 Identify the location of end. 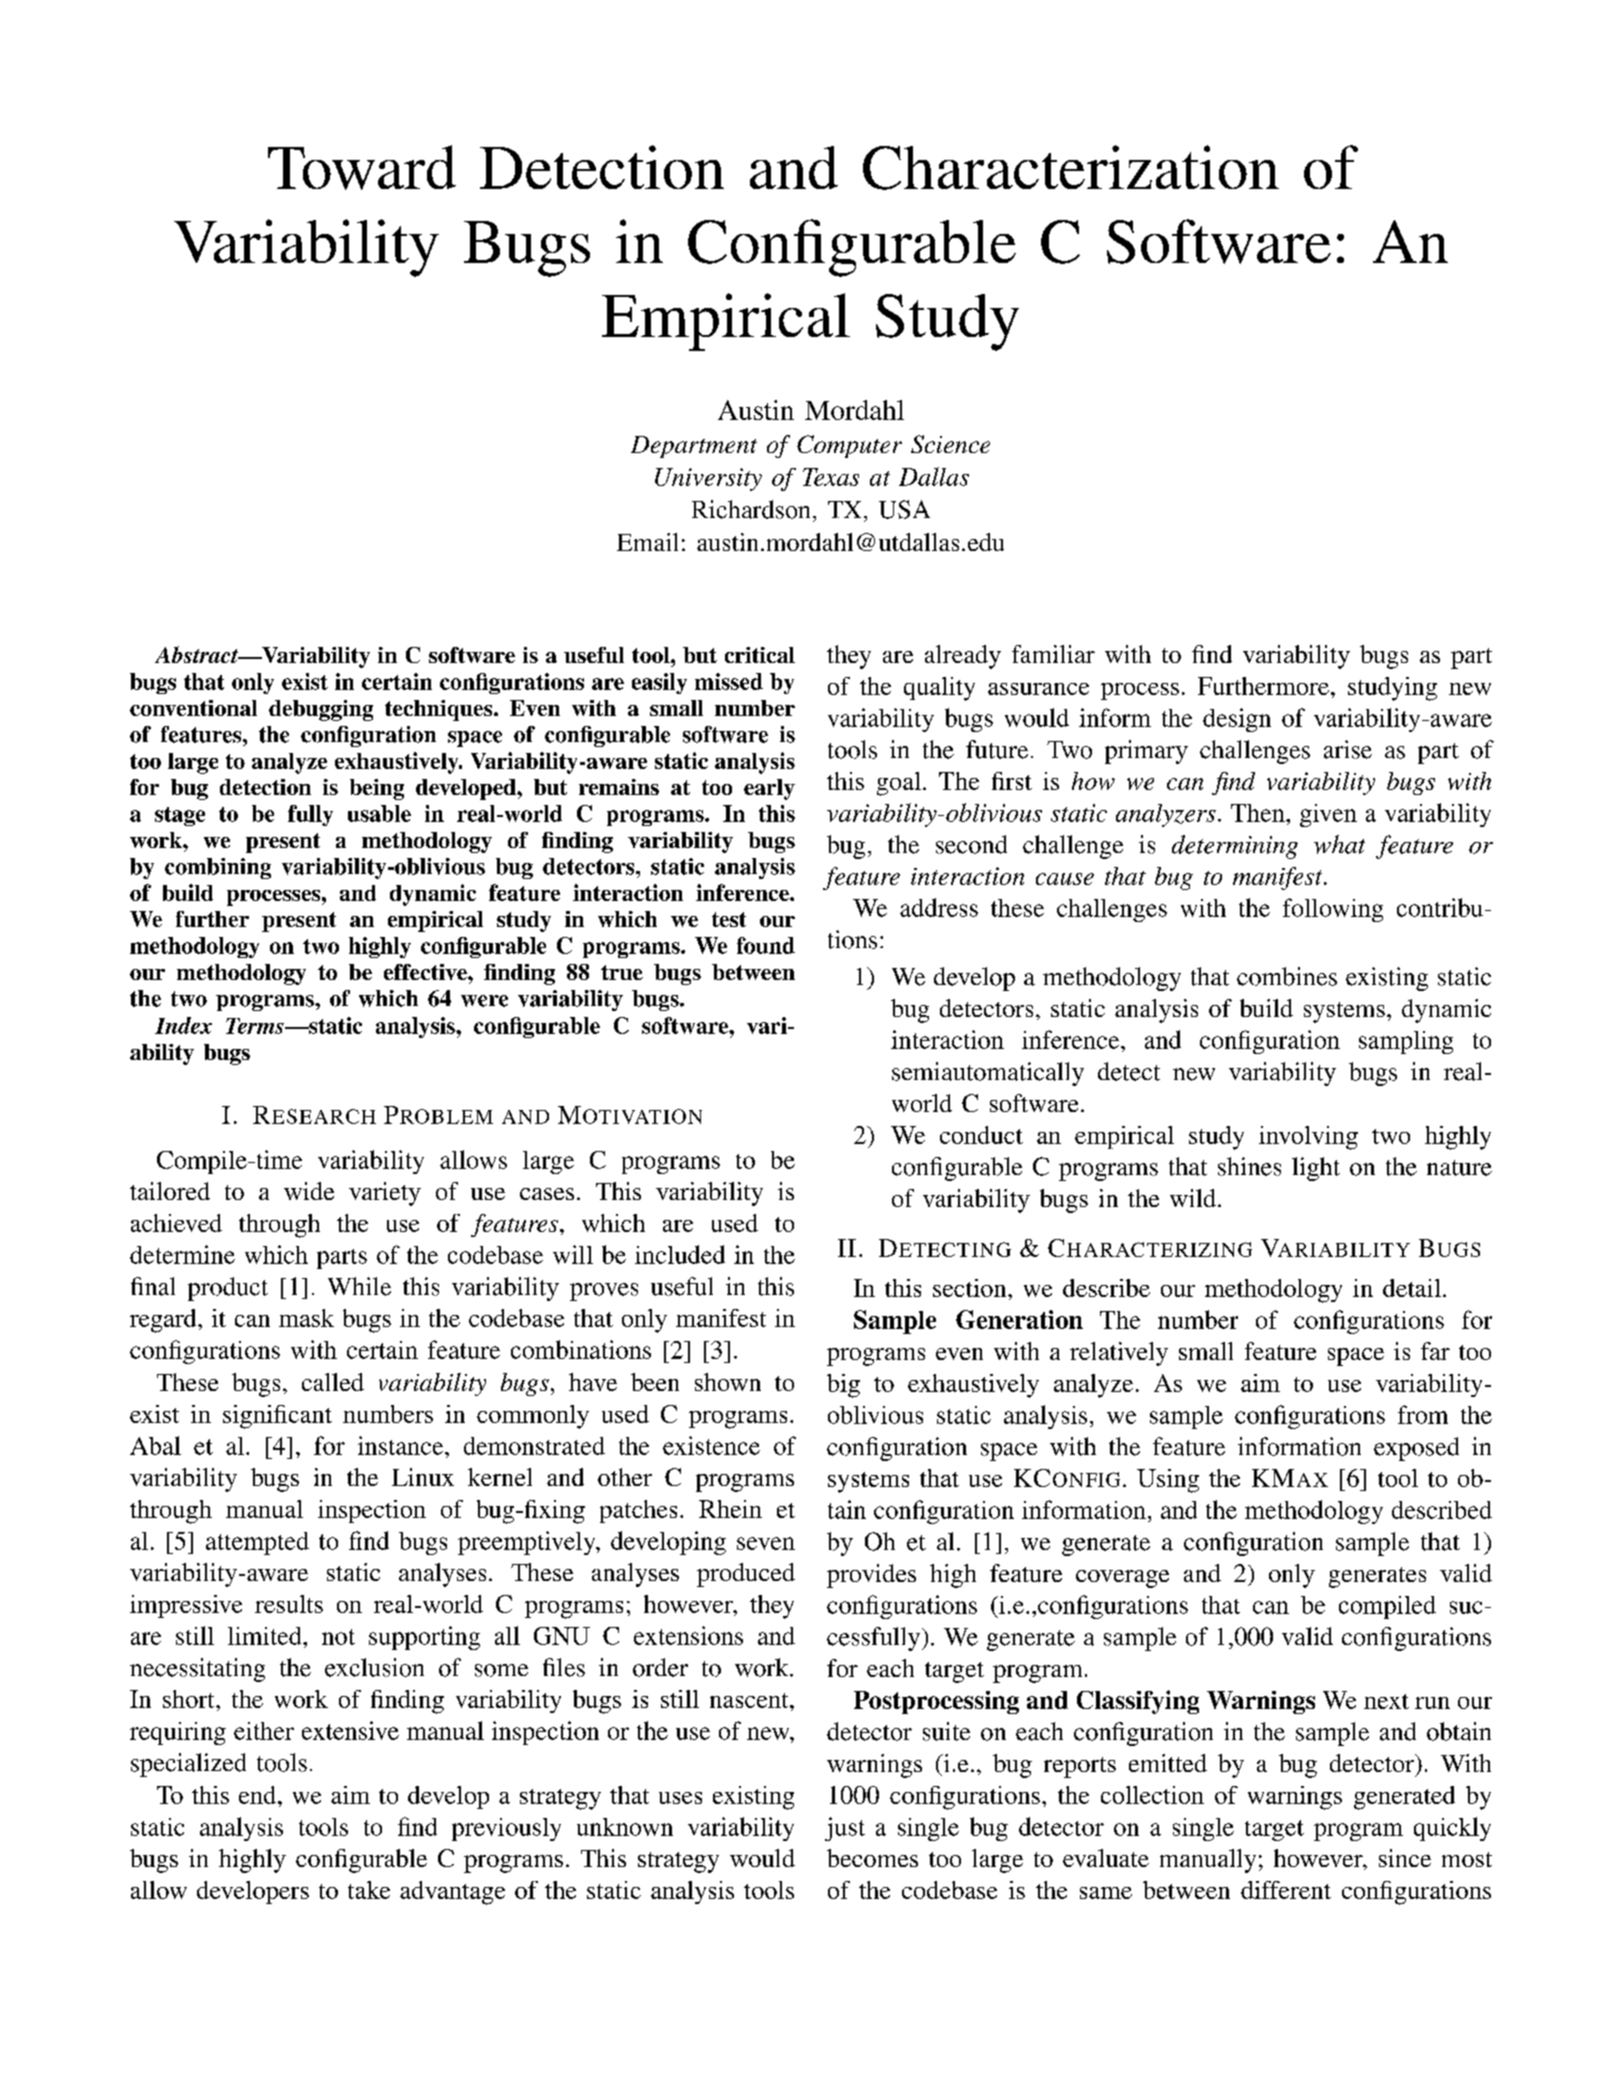
(259, 1795).
